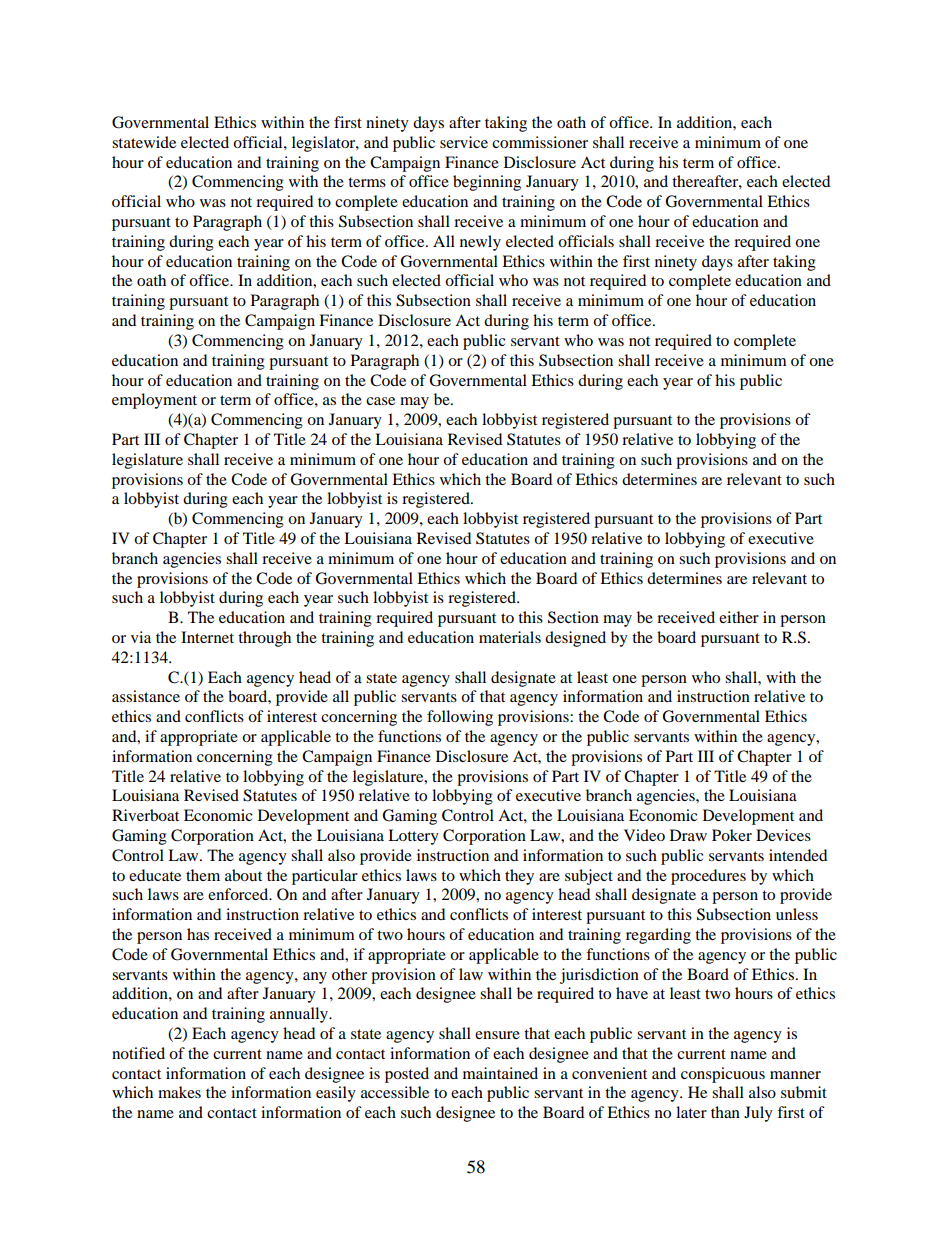 This screenshot has width=952, height=1233. What do you see at coordinates (487, 183) in the screenshot?
I see `beginning` at bounding box center [487, 183].
